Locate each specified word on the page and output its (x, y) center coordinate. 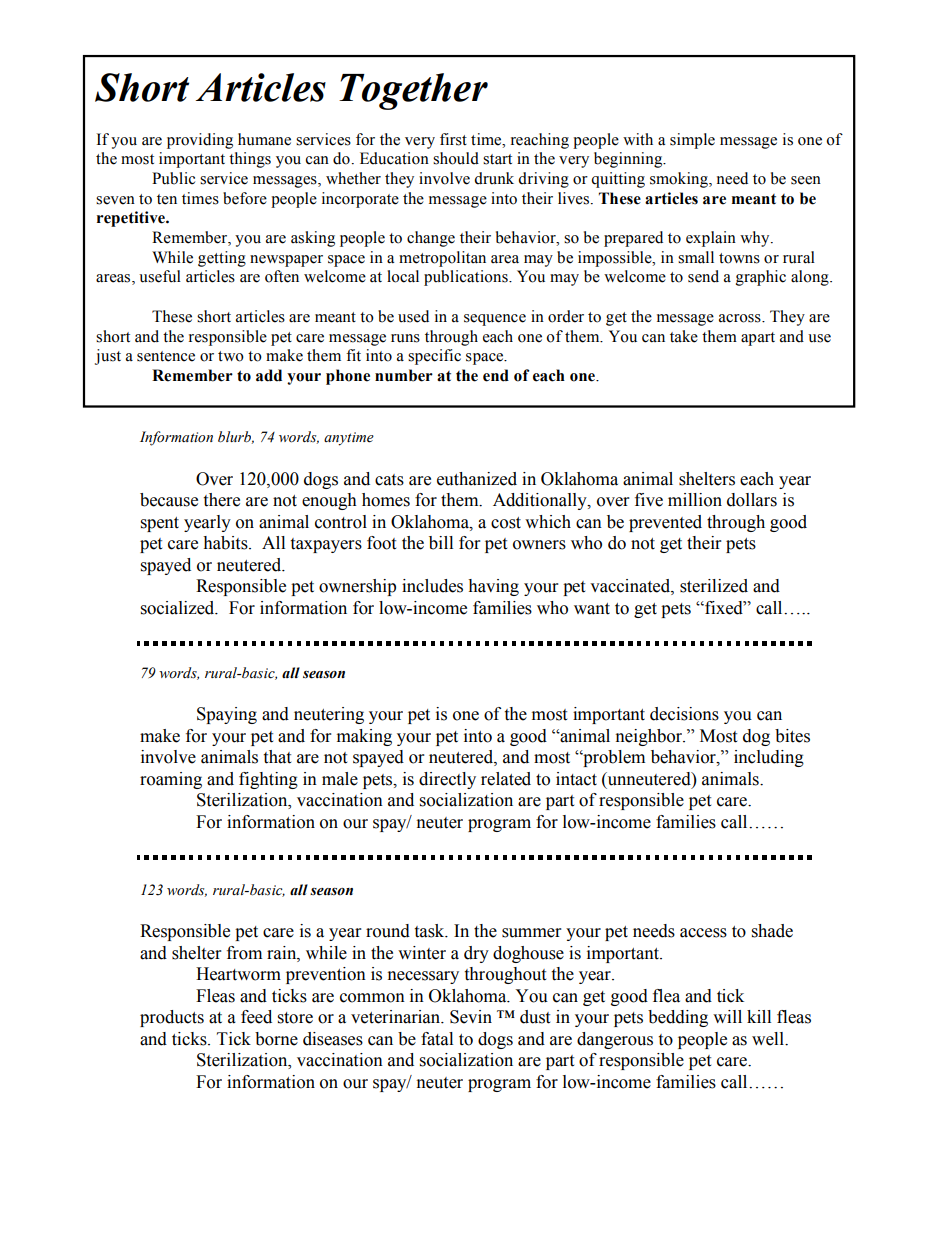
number (404, 375)
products (172, 1018)
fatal (437, 1039)
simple (692, 141)
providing (200, 141)
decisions (684, 714)
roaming (171, 780)
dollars (752, 500)
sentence (166, 356)
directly (447, 780)
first (453, 139)
